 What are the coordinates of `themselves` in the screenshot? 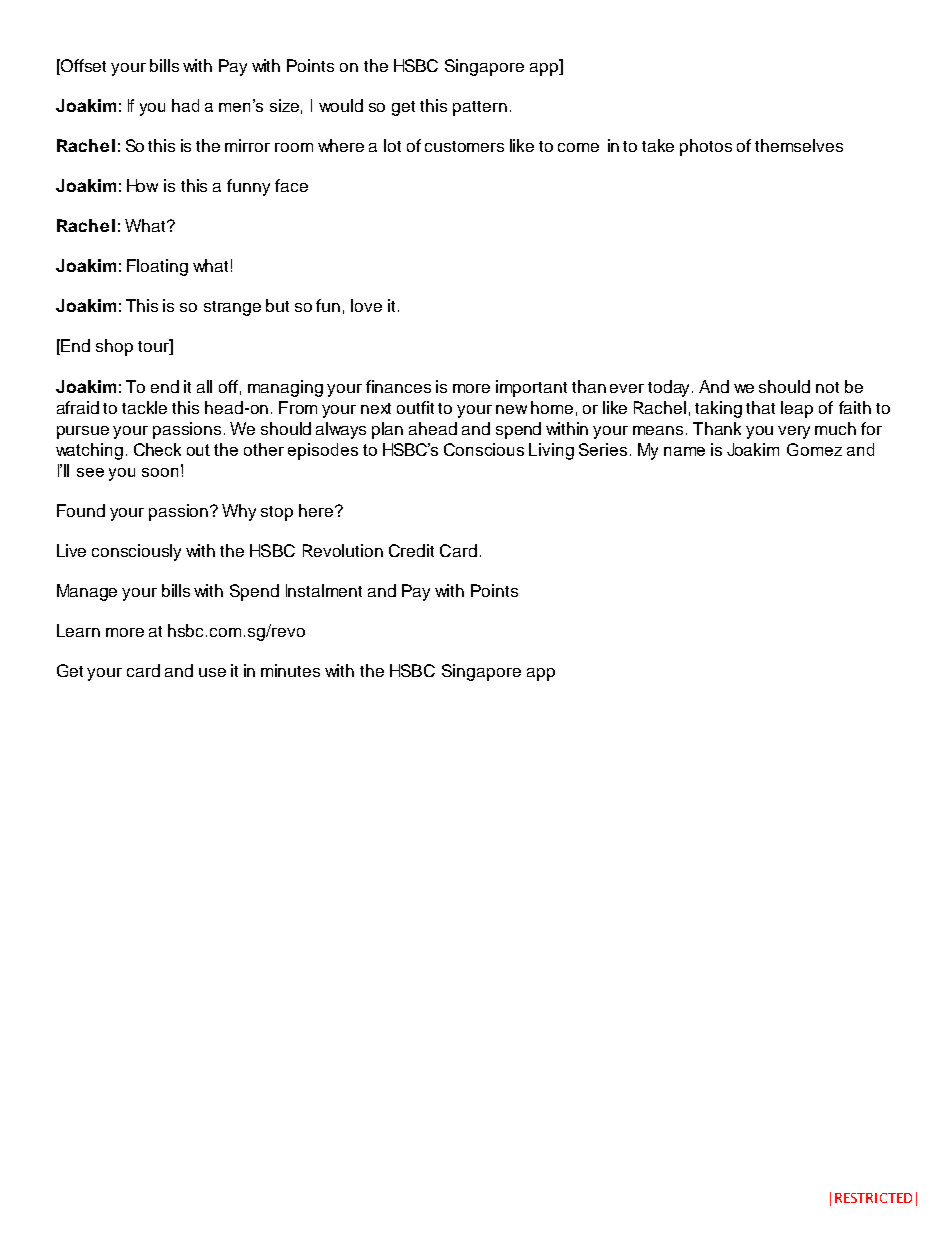 It's located at (799, 145).
